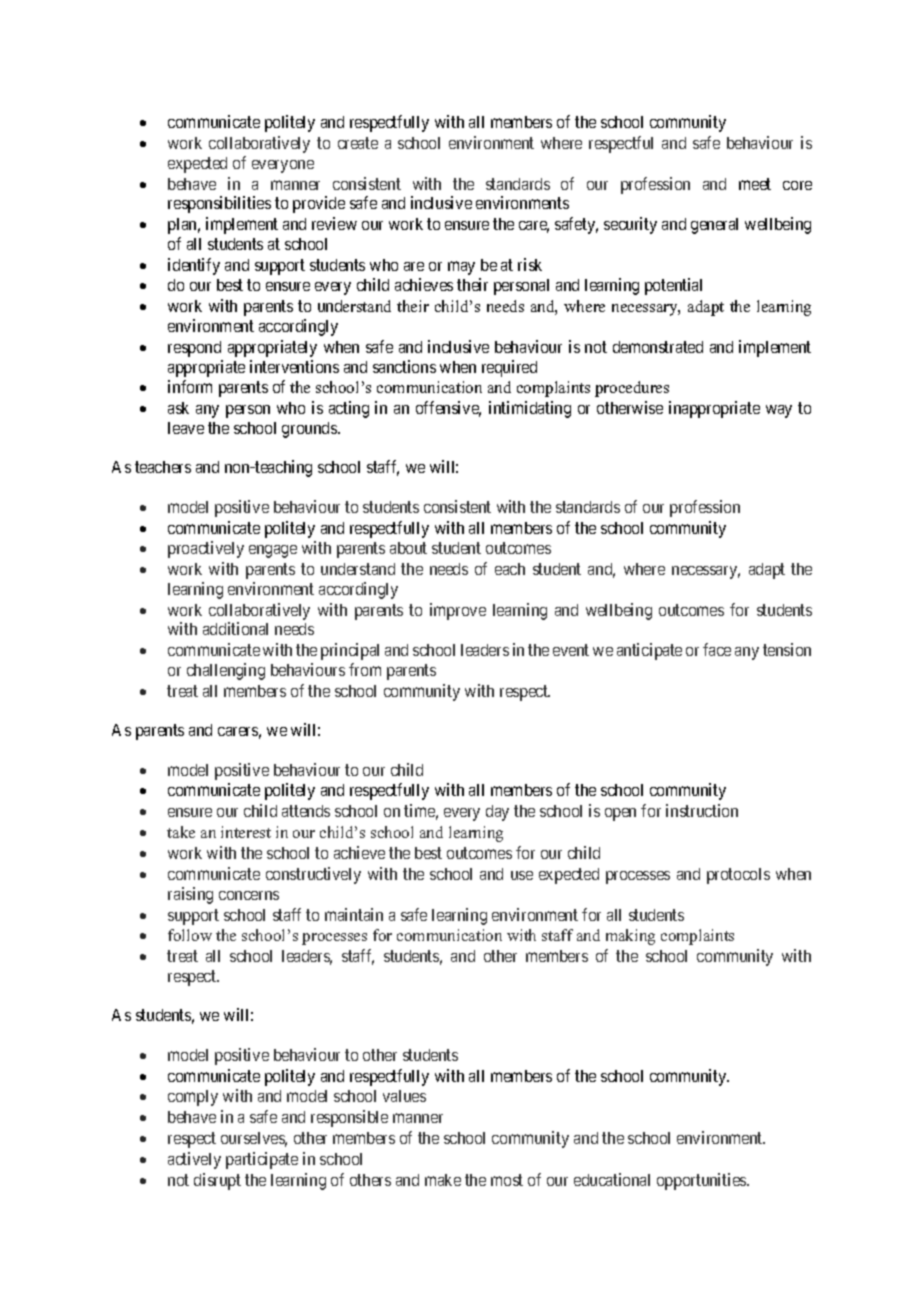 This page has height=1308, width=924. Describe the element at coordinates (717, 649) in the page. I see `face` at that location.
